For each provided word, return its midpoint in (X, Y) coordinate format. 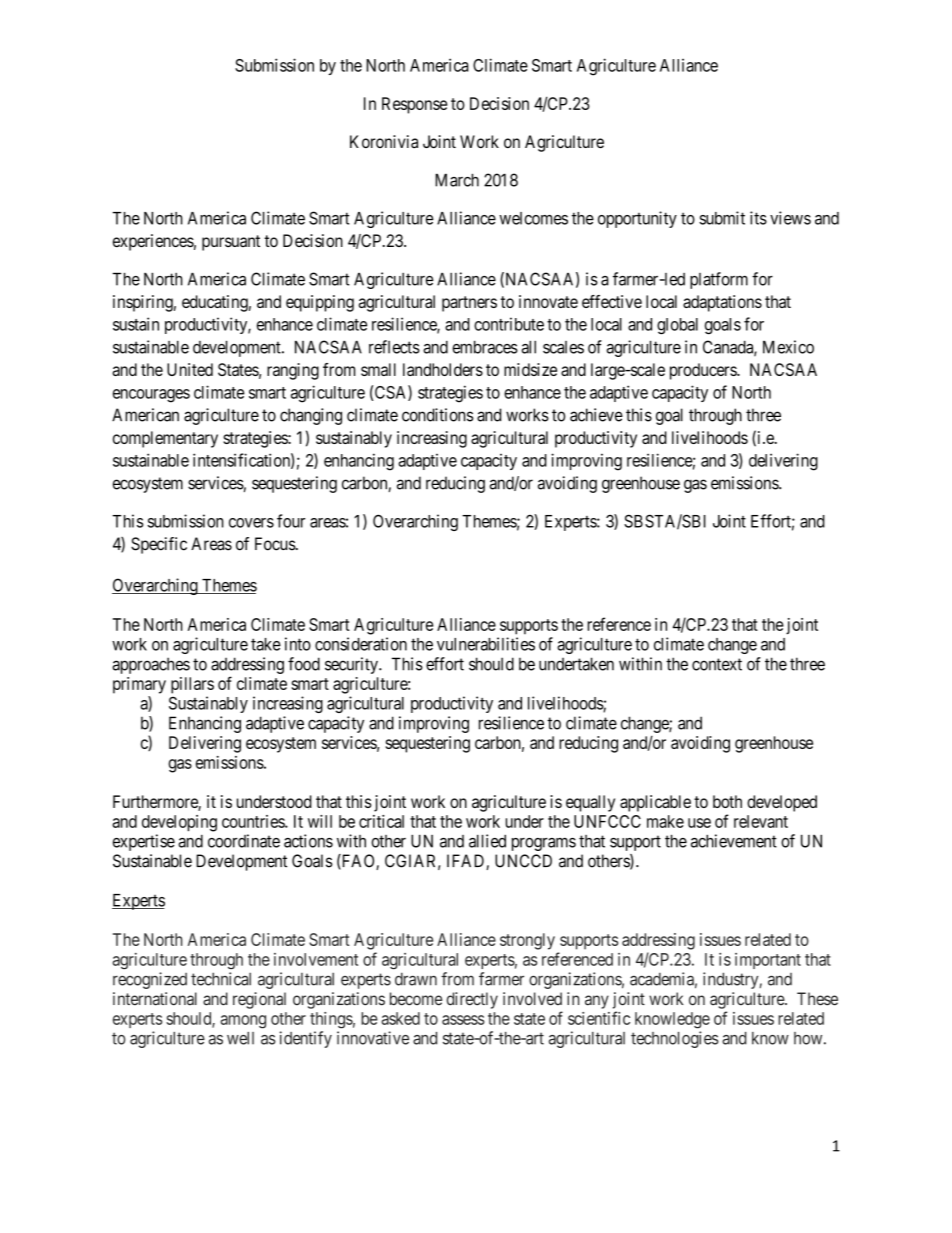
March (457, 180)
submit (722, 218)
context (717, 664)
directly (472, 1000)
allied (487, 841)
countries (254, 821)
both (727, 801)
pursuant (231, 243)
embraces (485, 347)
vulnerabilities (486, 644)
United (190, 369)
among (243, 1021)
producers (704, 371)
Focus (275, 544)
